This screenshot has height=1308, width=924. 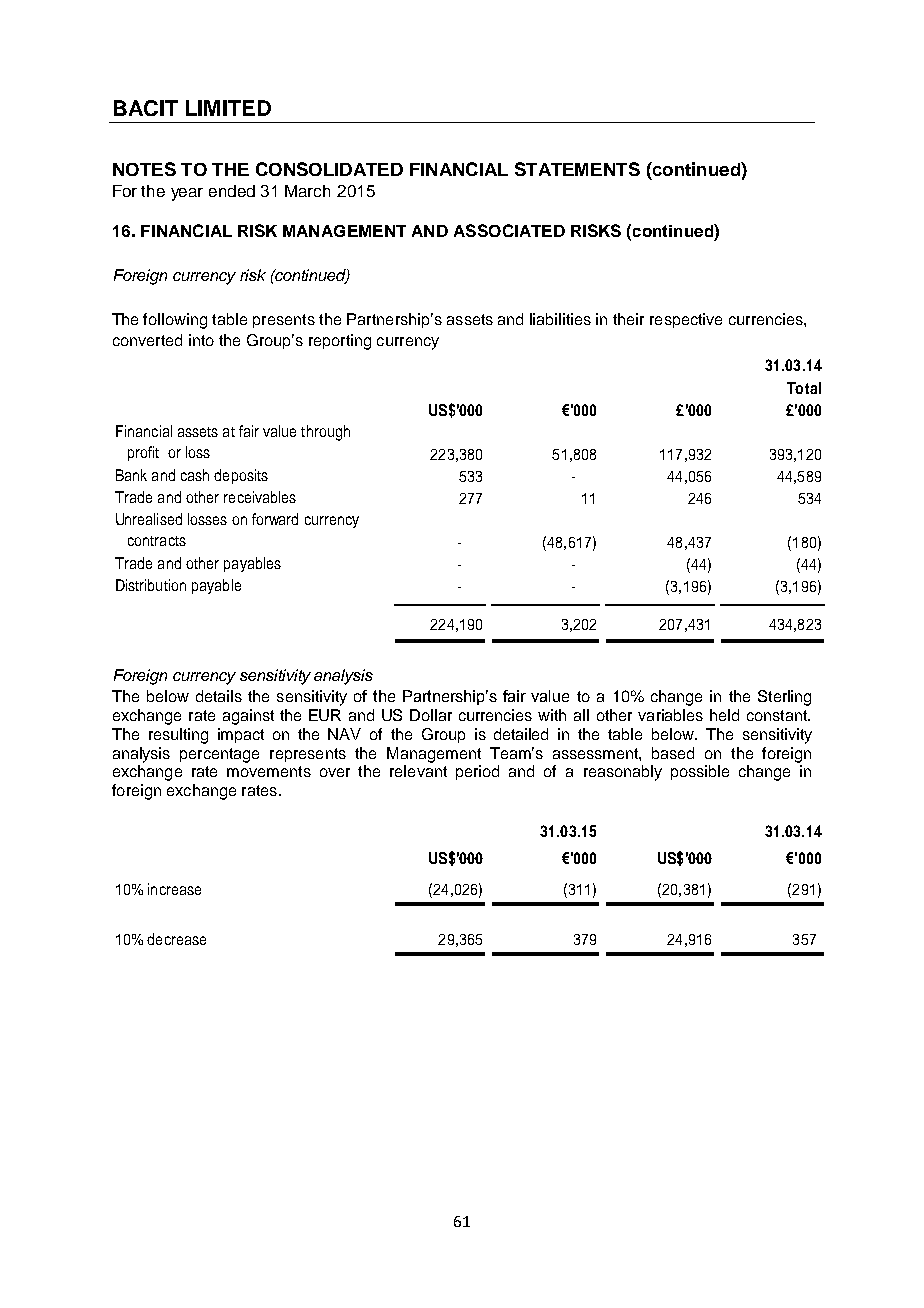 What do you see at coordinates (431, 715) in the screenshot?
I see `Dollar` at bounding box center [431, 715].
